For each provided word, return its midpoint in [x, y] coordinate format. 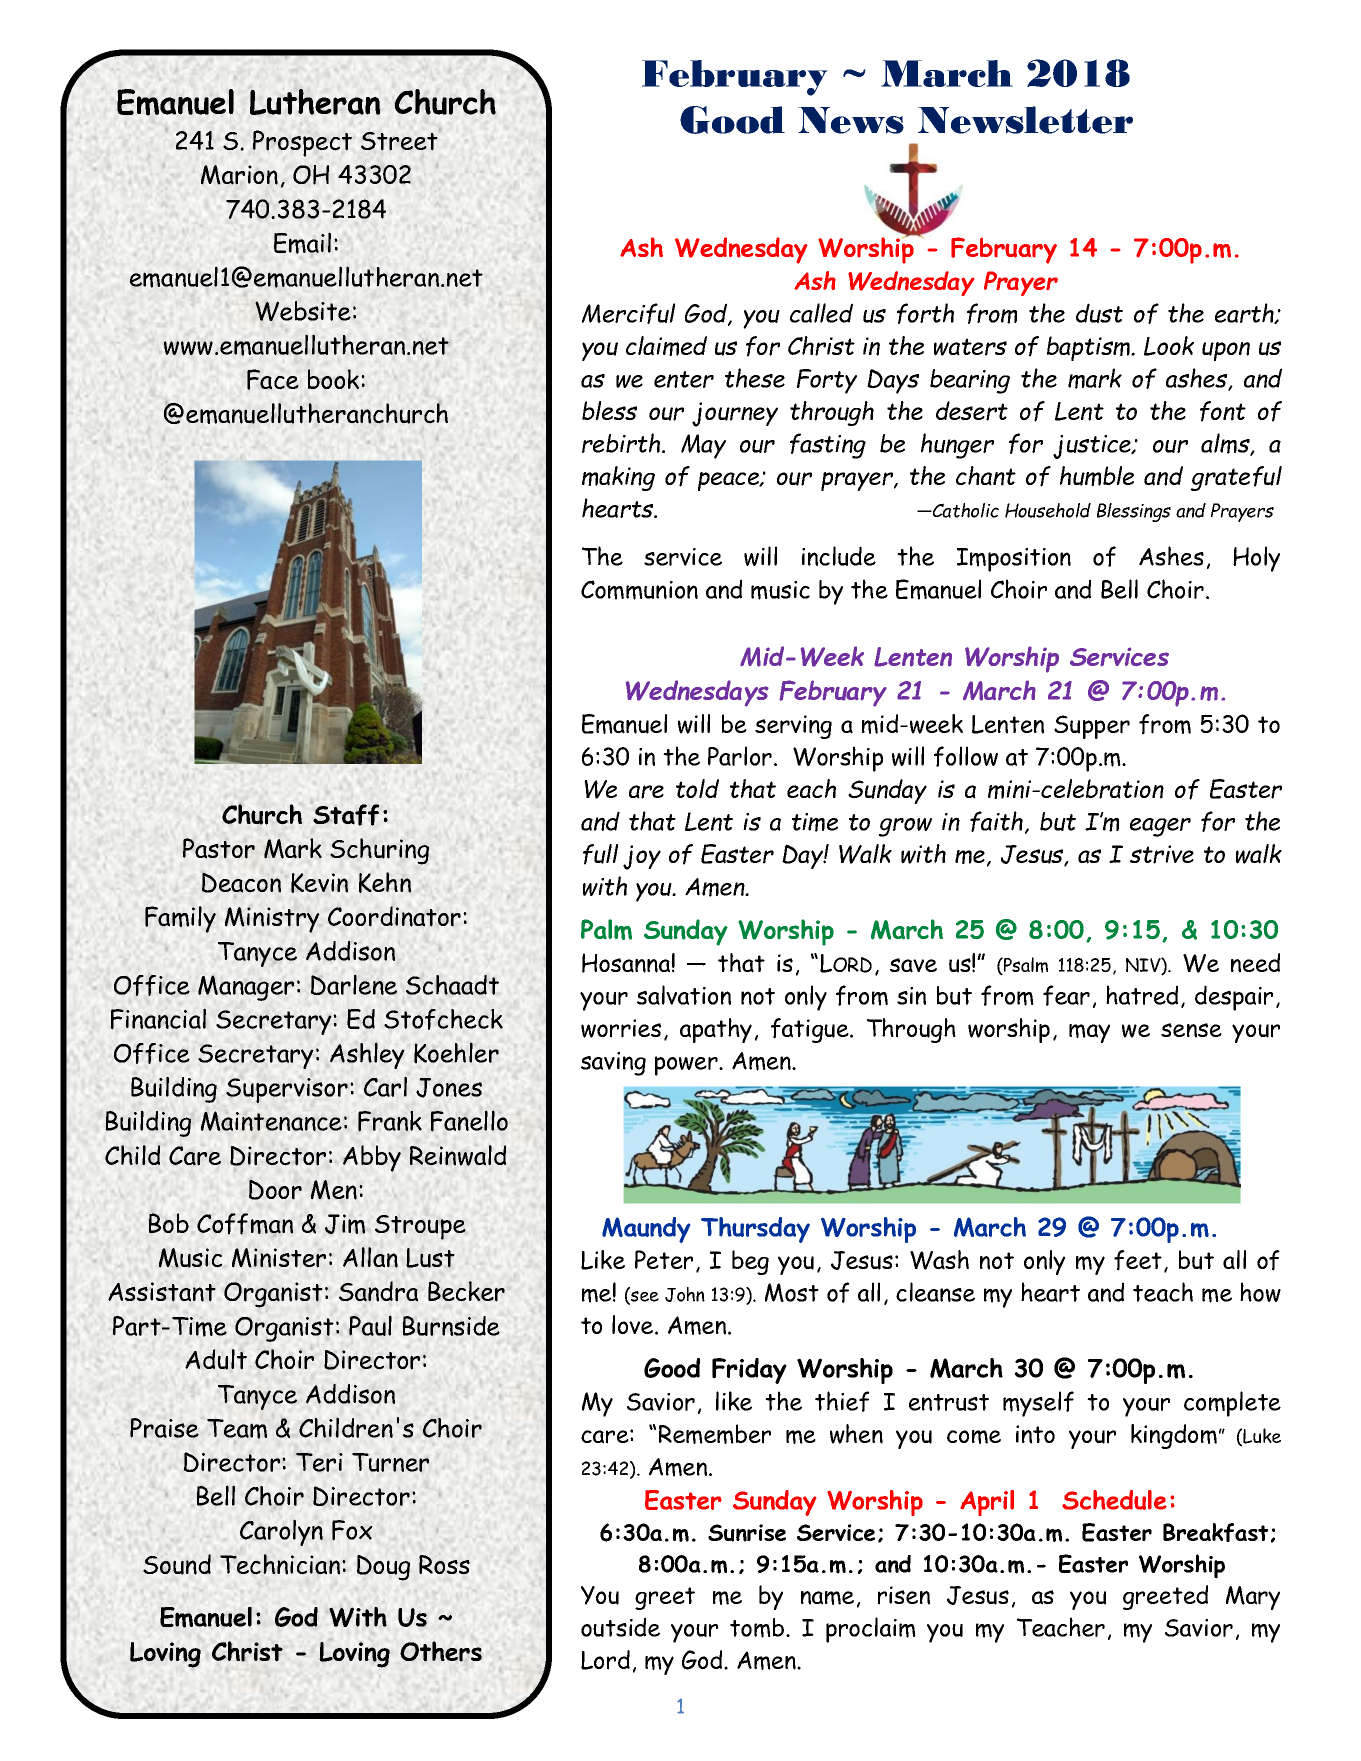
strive [1162, 854]
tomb [758, 1628]
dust [1099, 313]
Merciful [628, 313]
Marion [239, 175]
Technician [281, 1564]
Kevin [319, 883]
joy [642, 857]
